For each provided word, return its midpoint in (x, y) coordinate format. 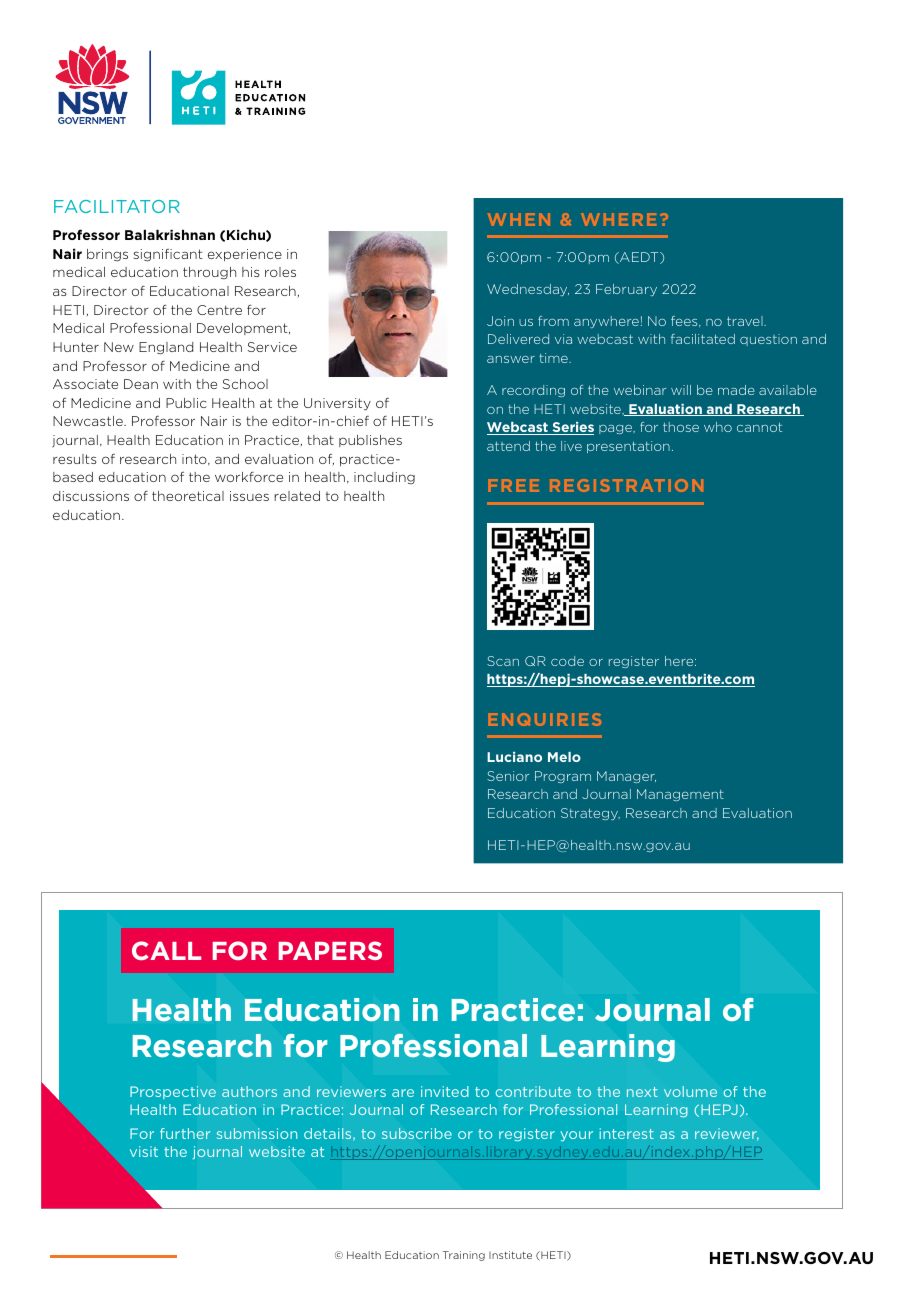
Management (680, 795)
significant (168, 255)
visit (144, 1151)
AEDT (639, 258)
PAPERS (330, 950)
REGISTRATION (626, 485)
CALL (166, 950)
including (384, 478)
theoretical (188, 496)
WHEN (519, 219)
